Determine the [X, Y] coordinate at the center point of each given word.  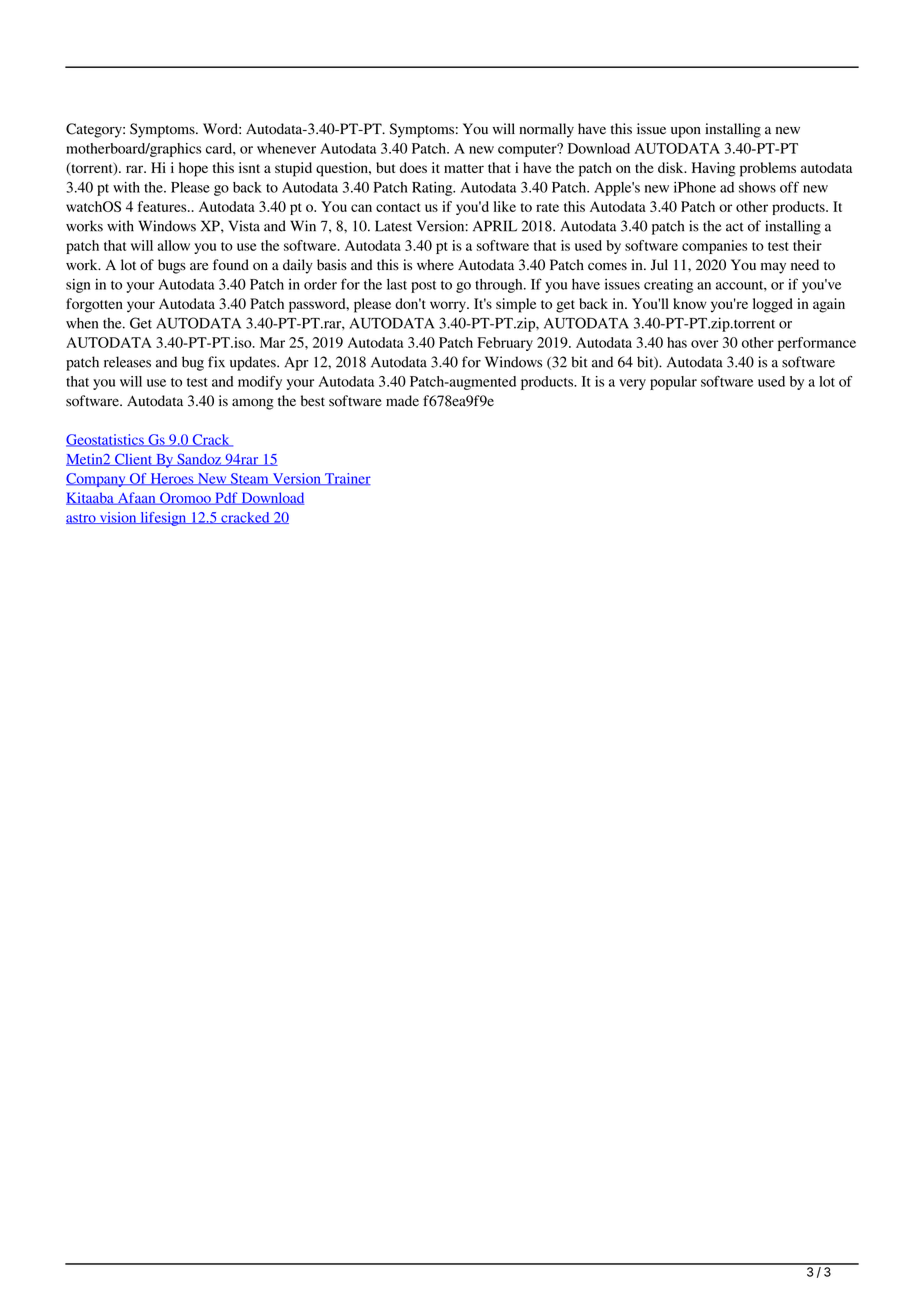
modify [260, 383]
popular [673, 383]
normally [546, 130]
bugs [172, 266]
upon [686, 132]
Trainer [347, 479]
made [402, 400]
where [435, 265]
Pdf [226, 498]
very [632, 384]
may [773, 268]
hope [193, 169]
